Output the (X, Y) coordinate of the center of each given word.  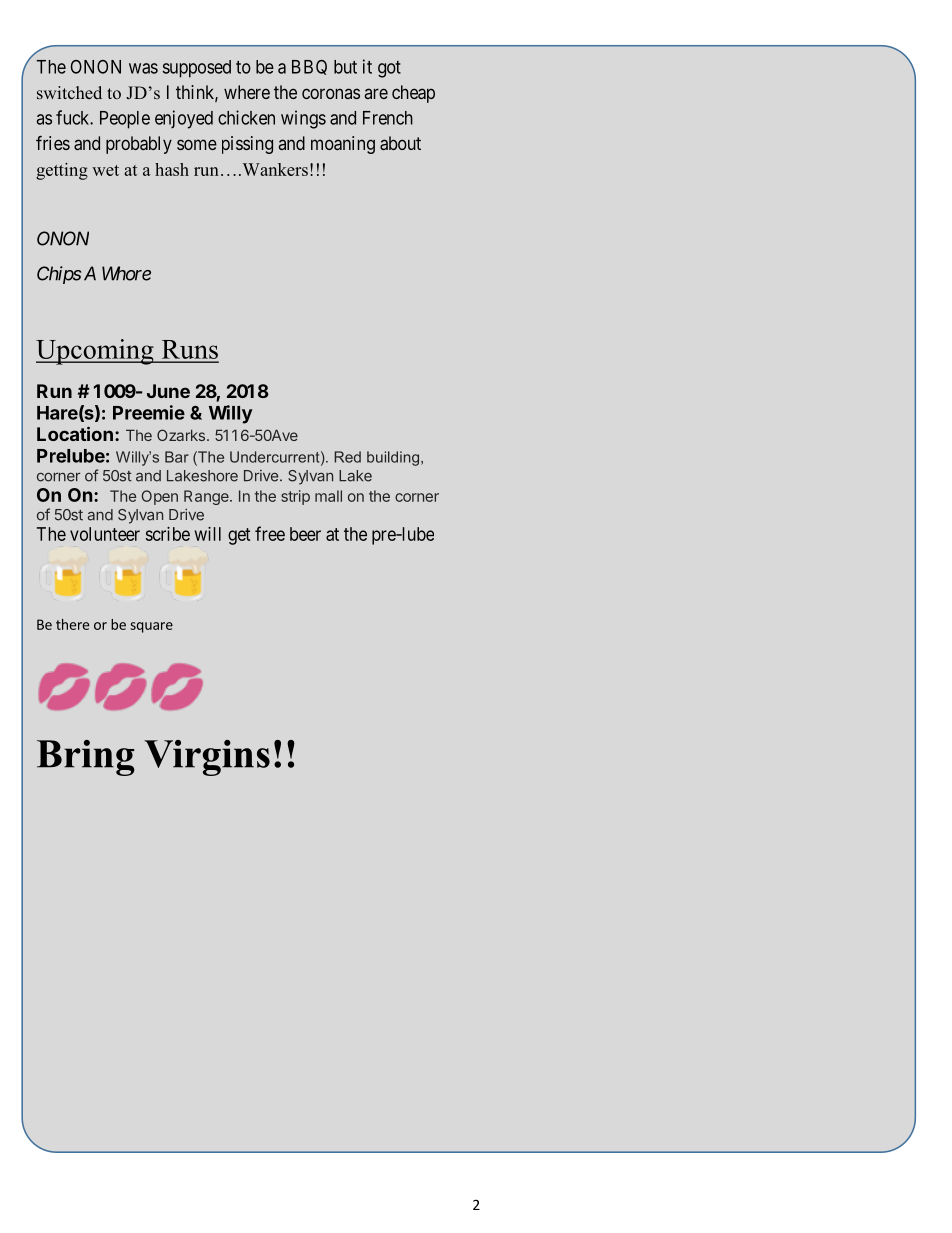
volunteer (105, 534)
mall (328, 496)
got (389, 69)
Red (347, 457)
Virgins (207, 758)
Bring (85, 758)
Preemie (149, 412)
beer (305, 534)
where (247, 92)
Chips (59, 275)
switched (69, 92)
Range (207, 497)
